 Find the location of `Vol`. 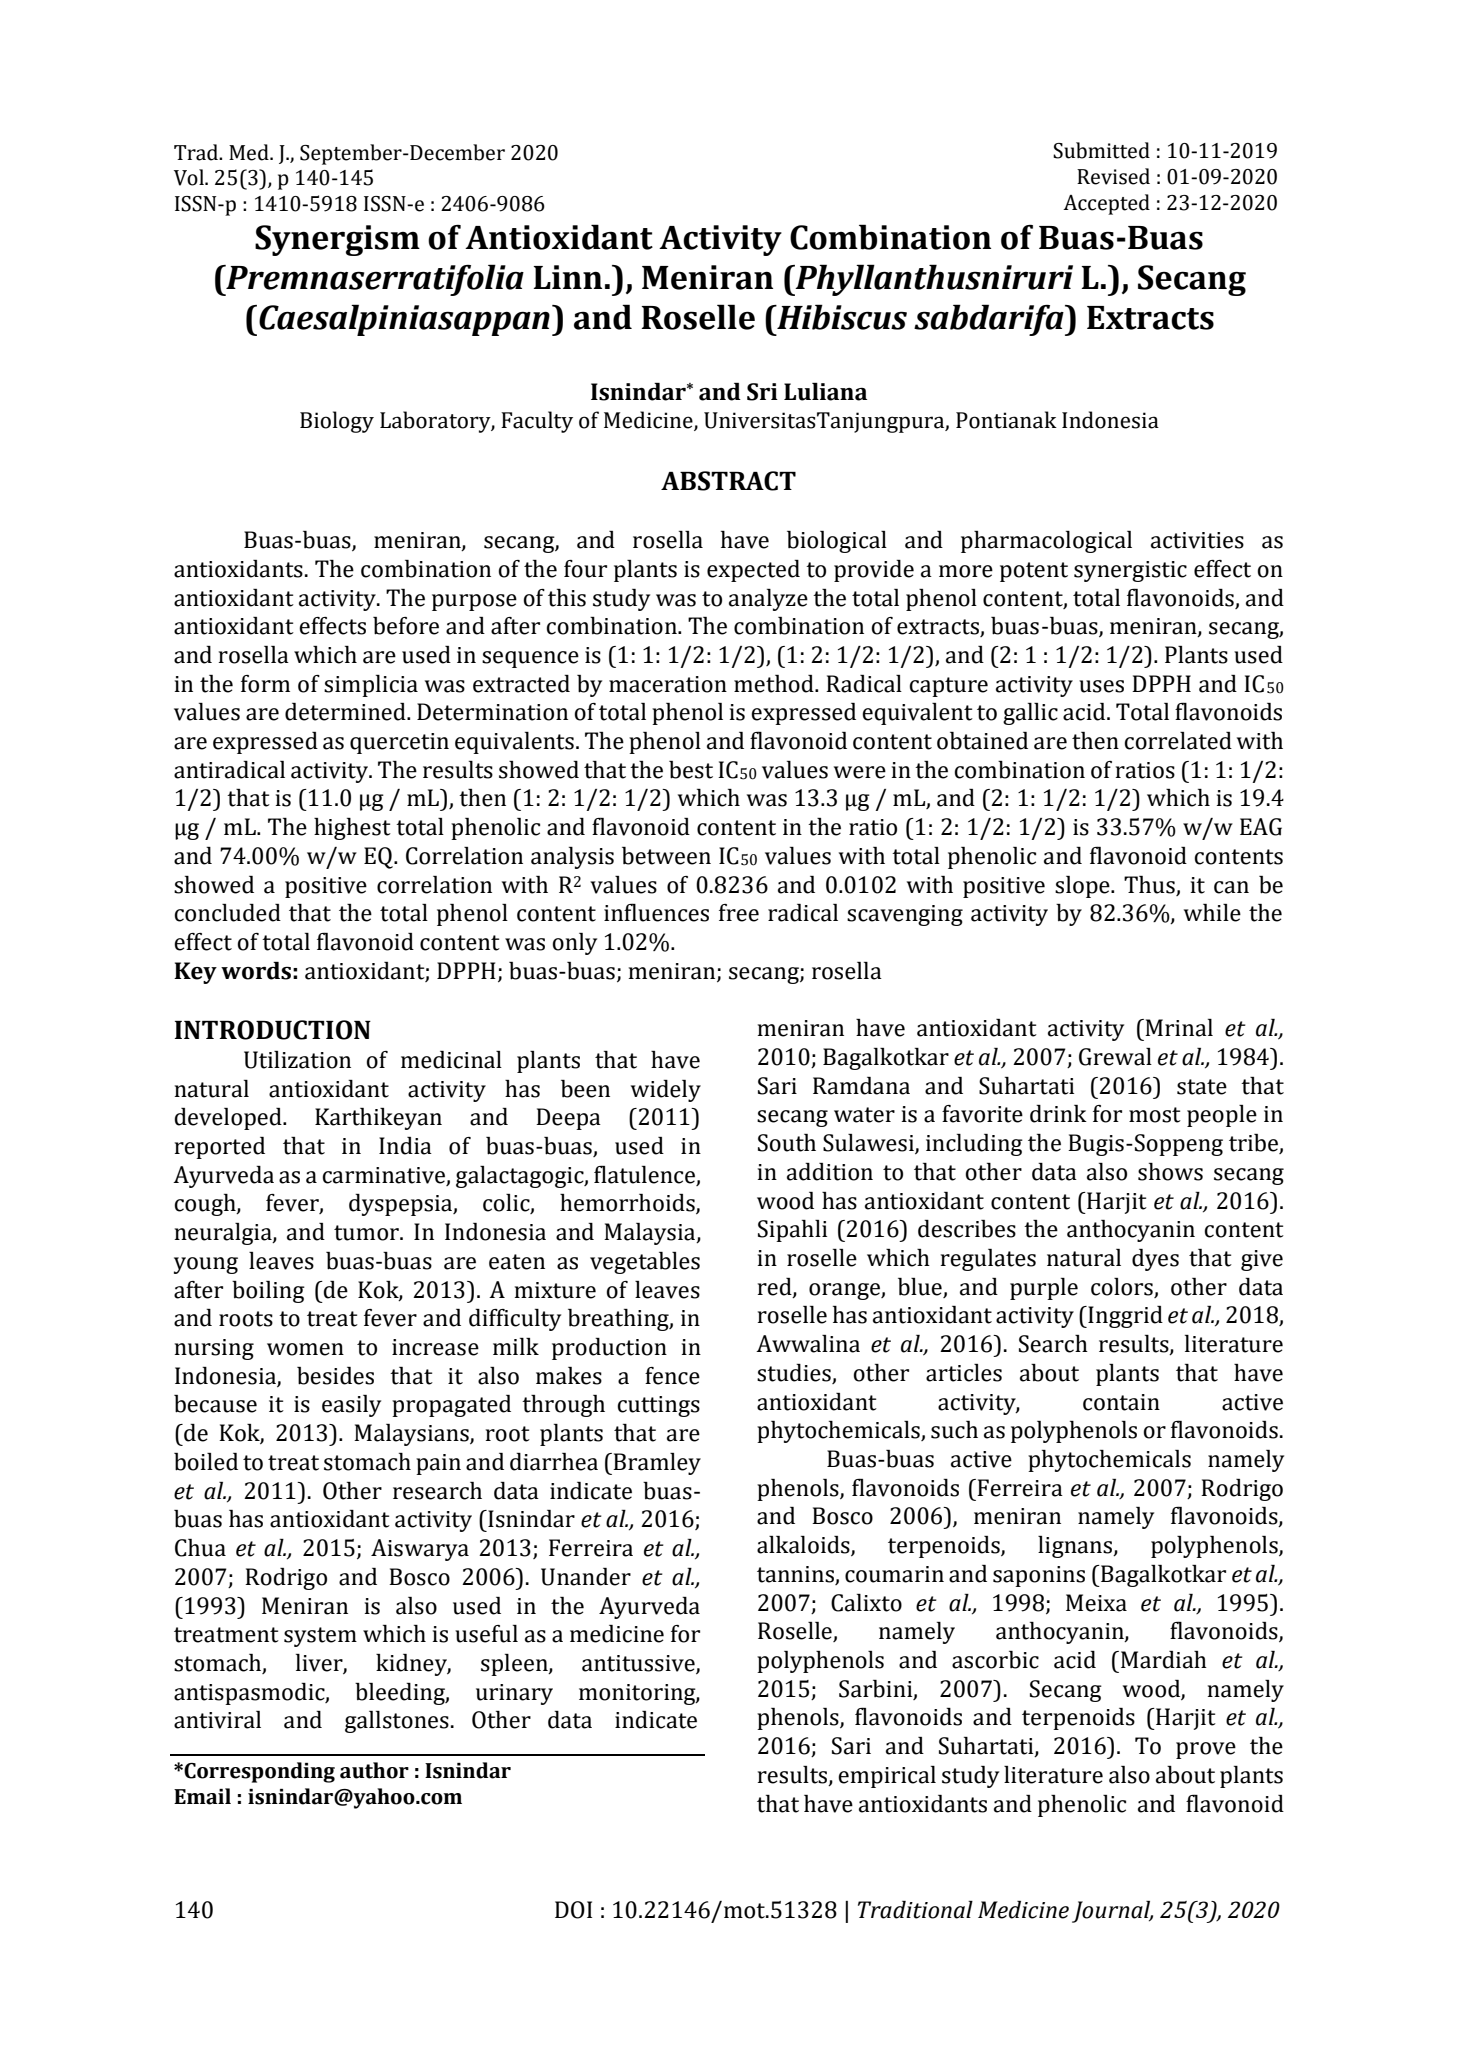

Vol is located at coordinates (190, 177).
